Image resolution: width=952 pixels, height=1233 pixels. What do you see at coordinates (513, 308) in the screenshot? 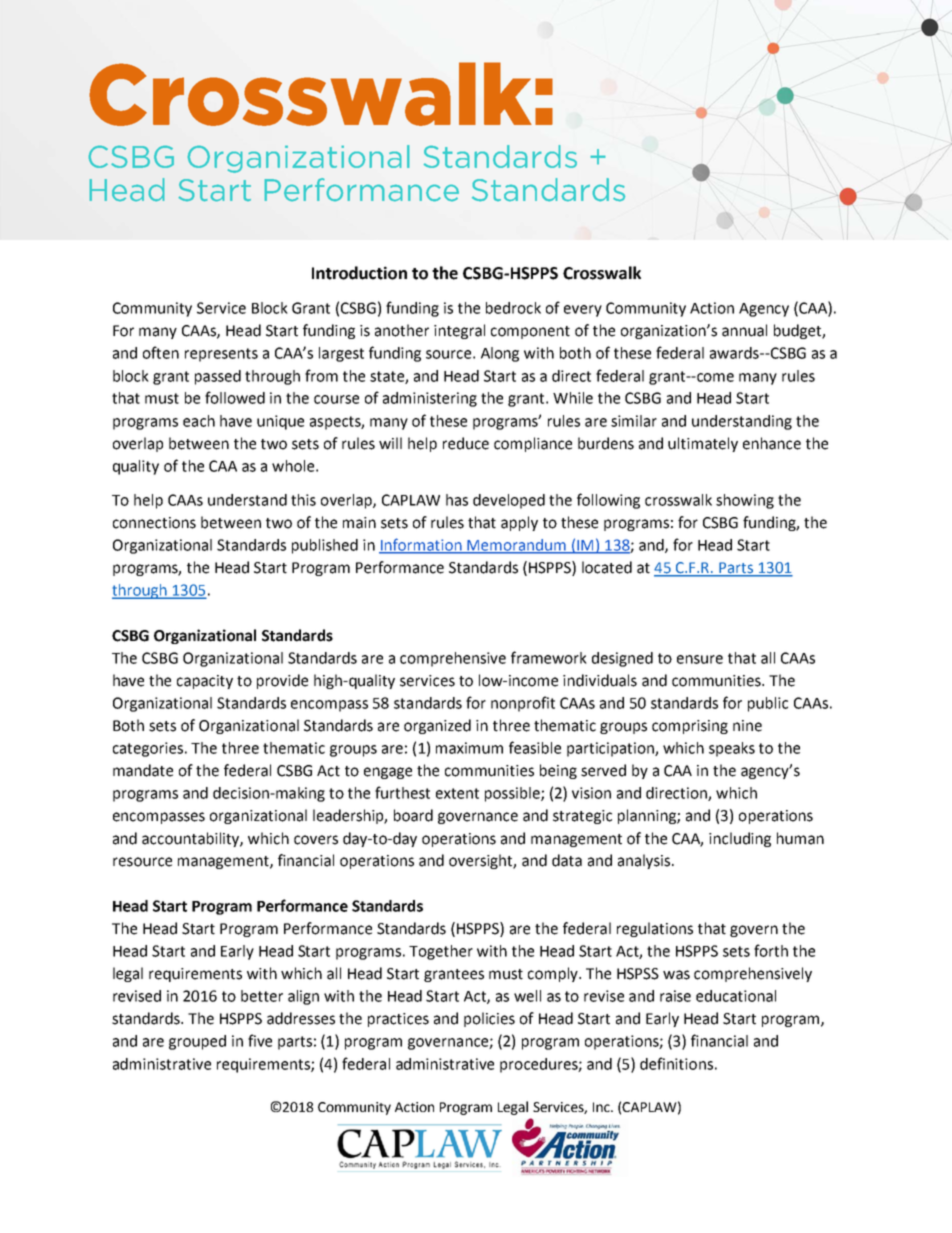
I see `bedrock` at bounding box center [513, 308].
